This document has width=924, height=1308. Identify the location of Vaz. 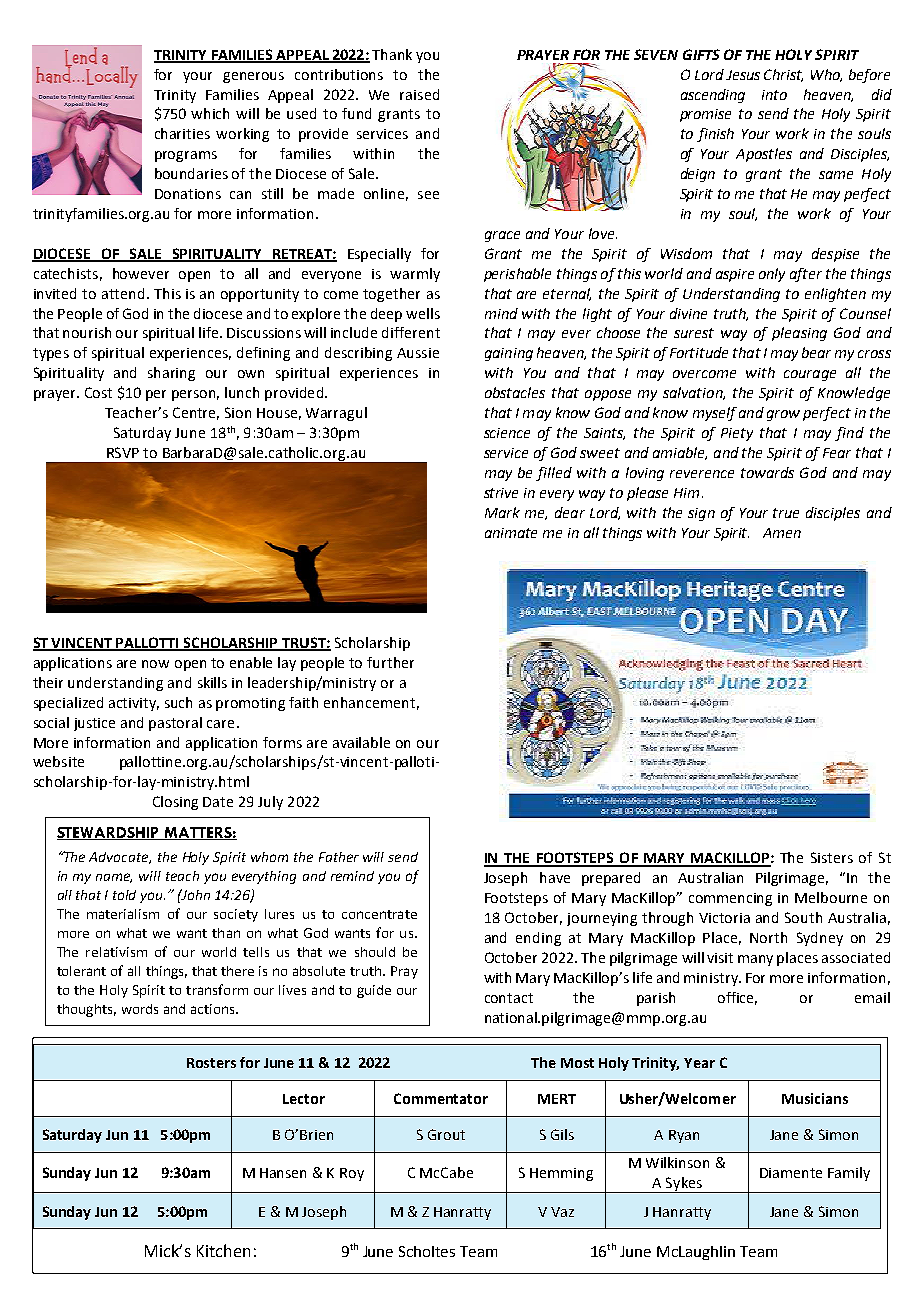
(562, 1212).
